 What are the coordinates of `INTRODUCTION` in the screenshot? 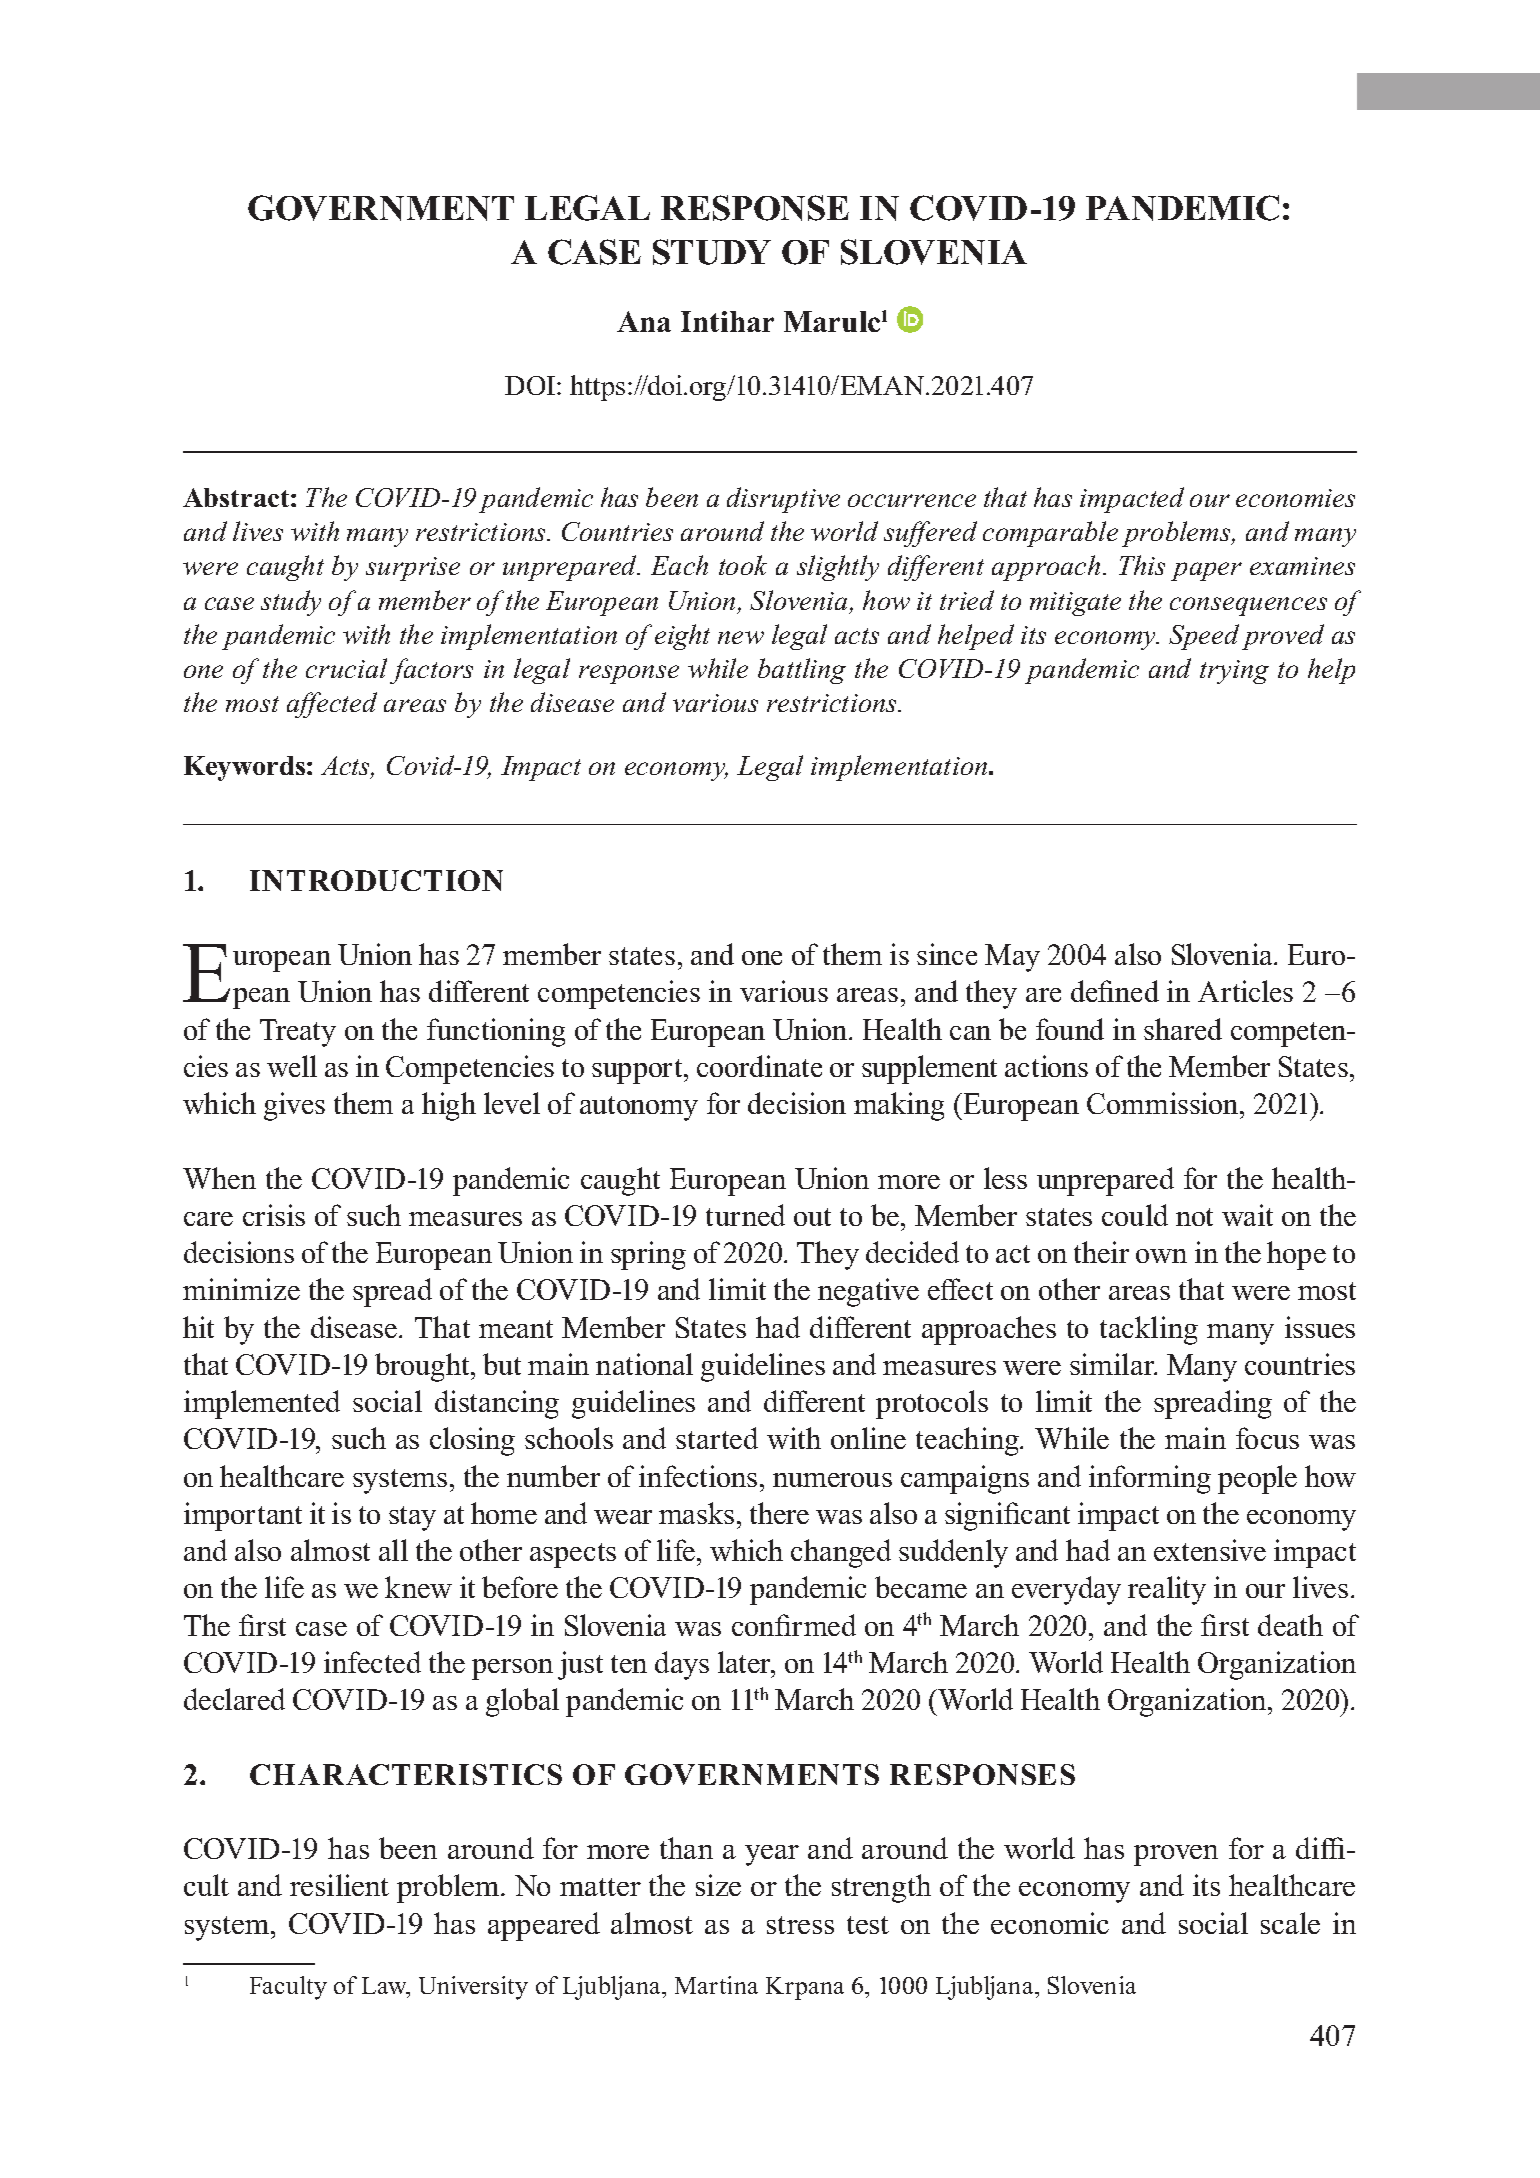 It's located at (376, 880).
